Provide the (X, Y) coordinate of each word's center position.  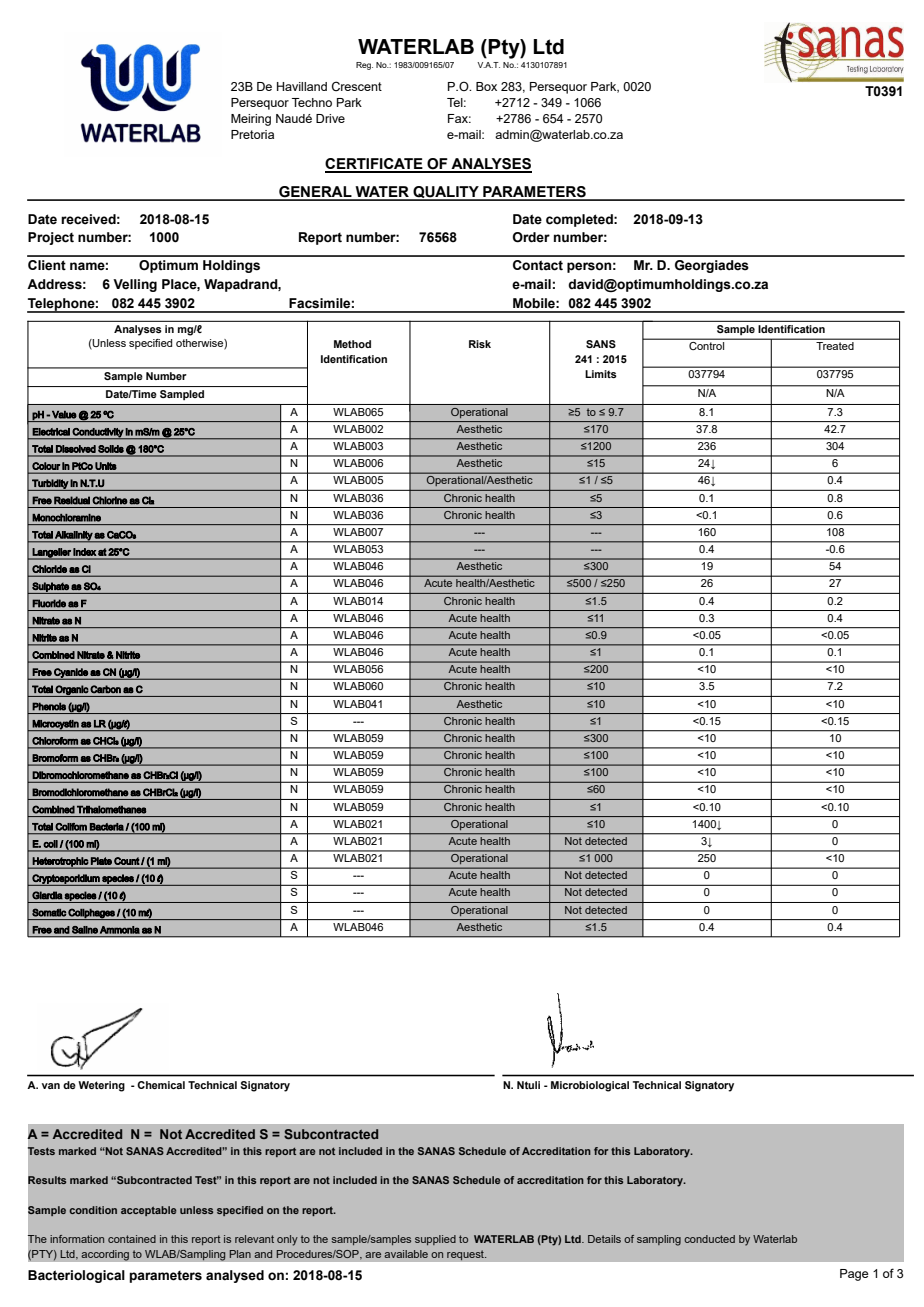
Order (531, 237)
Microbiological (590, 1086)
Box (486, 86)
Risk (480, 344)
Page (854, 1275)
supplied (435, 1240)
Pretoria (252, 134)
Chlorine (110, 500)
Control (706, 346)
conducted (709, 1239)
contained (132, 1239)
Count (126, 861)
